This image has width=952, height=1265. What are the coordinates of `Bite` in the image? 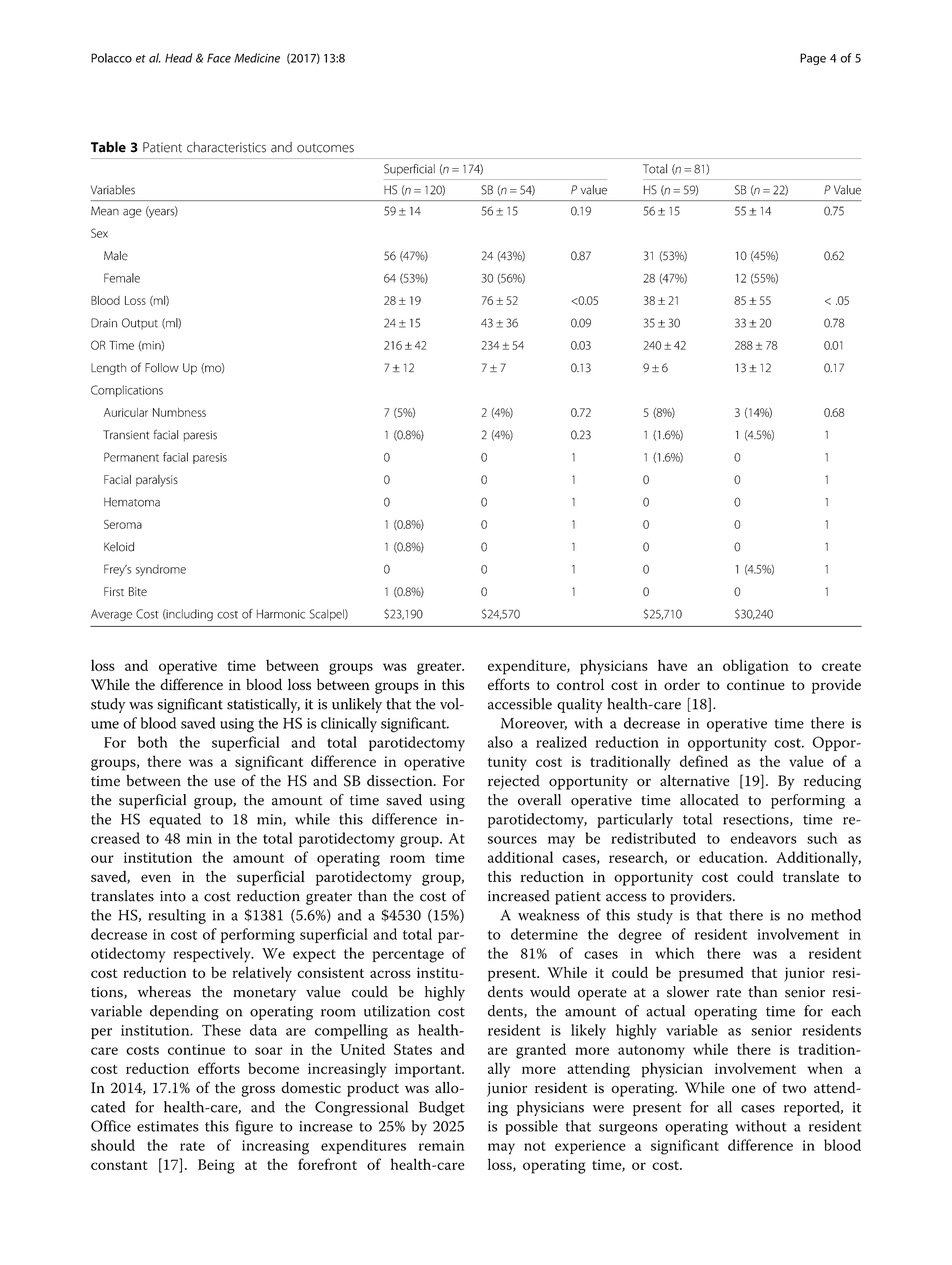 It's located at (138, 591).
